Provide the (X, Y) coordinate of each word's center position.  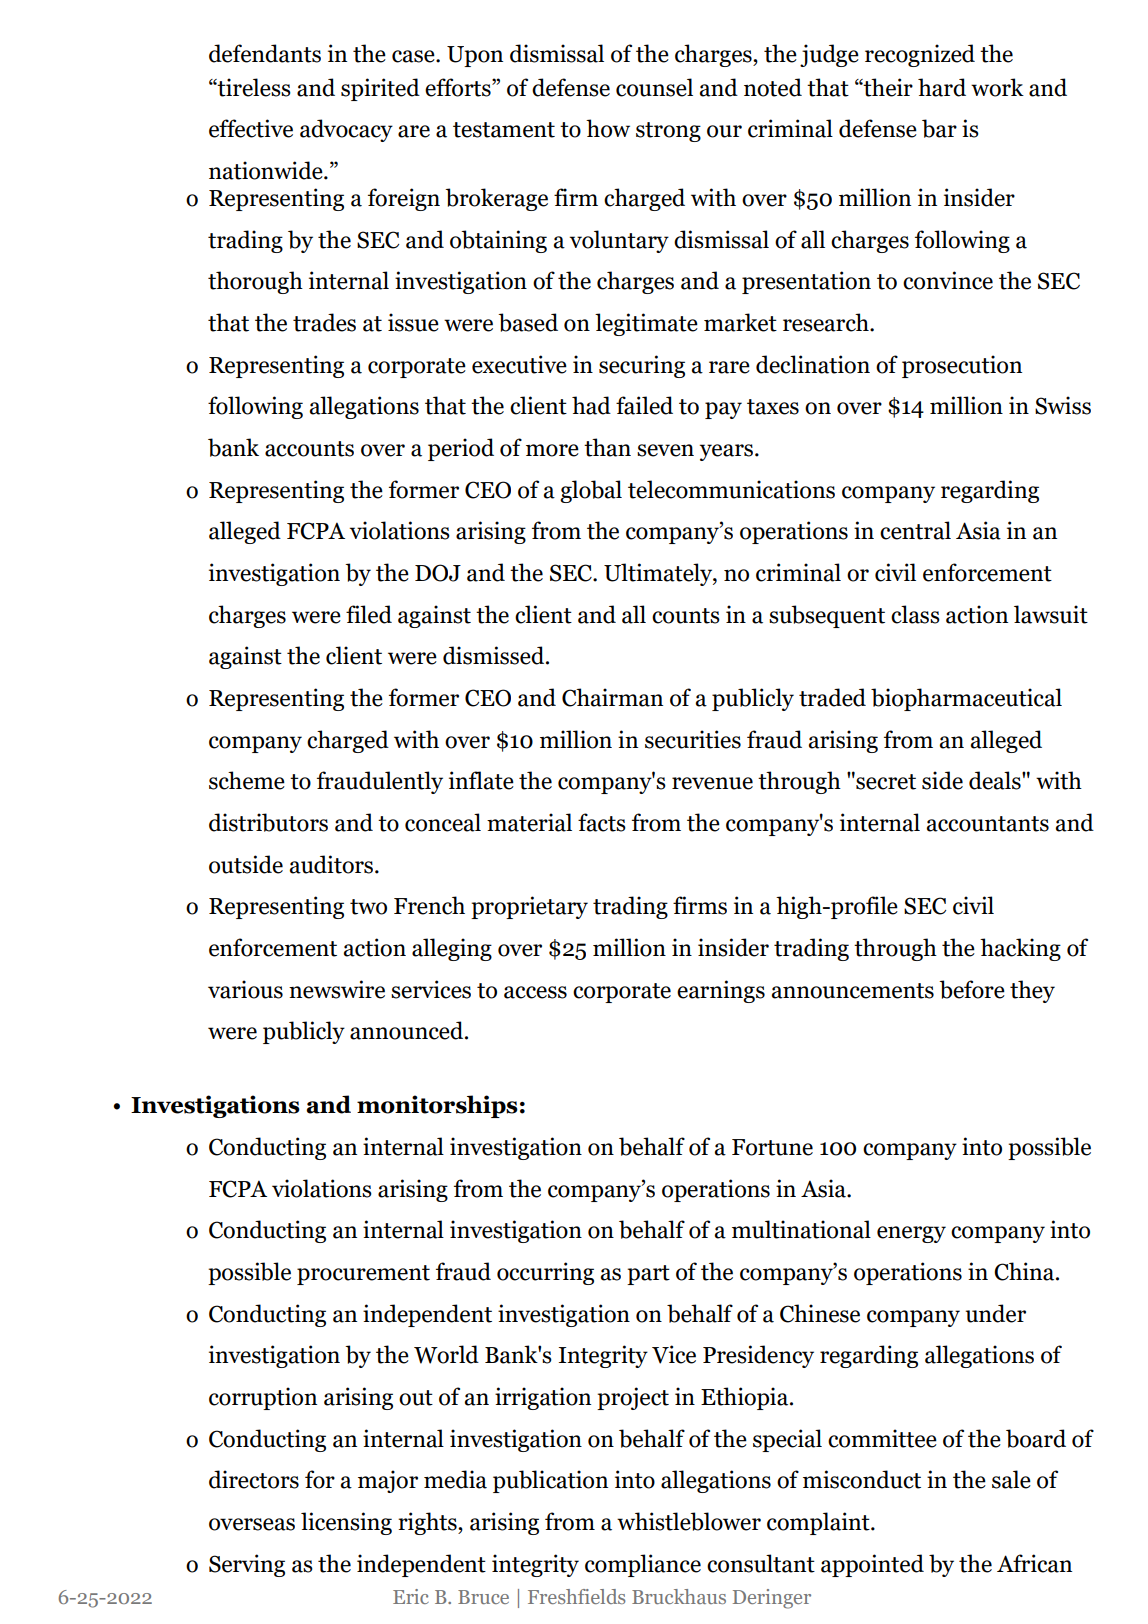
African (1034, 1563)
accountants (987, 824)
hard (942, 87)
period (461, 449)
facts (602, 822)
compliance (643, 1565)
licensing (346, 1523)
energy (911, 1234)
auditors (332, 864)
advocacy (346, 130)
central (915, 530)
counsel (654, 87)
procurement (363, 1275)
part (648, 1275)
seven (665, 450)
